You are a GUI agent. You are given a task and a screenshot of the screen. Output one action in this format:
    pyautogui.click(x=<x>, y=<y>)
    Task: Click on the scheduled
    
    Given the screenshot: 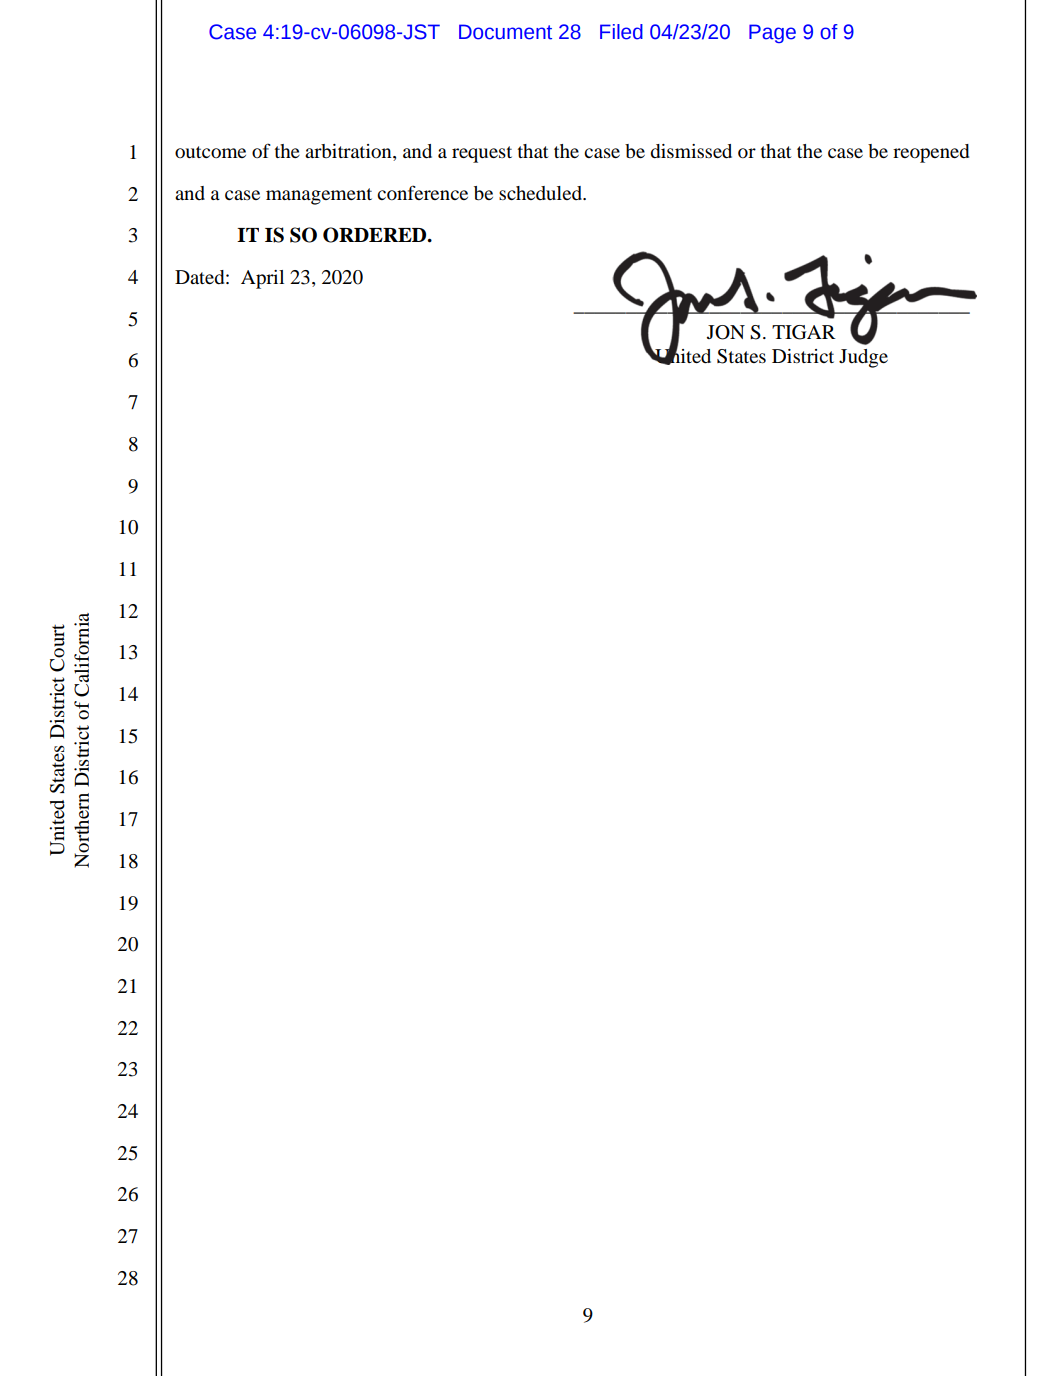 What is the action you would take?
    pyautogui.click(x=541, y=193)
